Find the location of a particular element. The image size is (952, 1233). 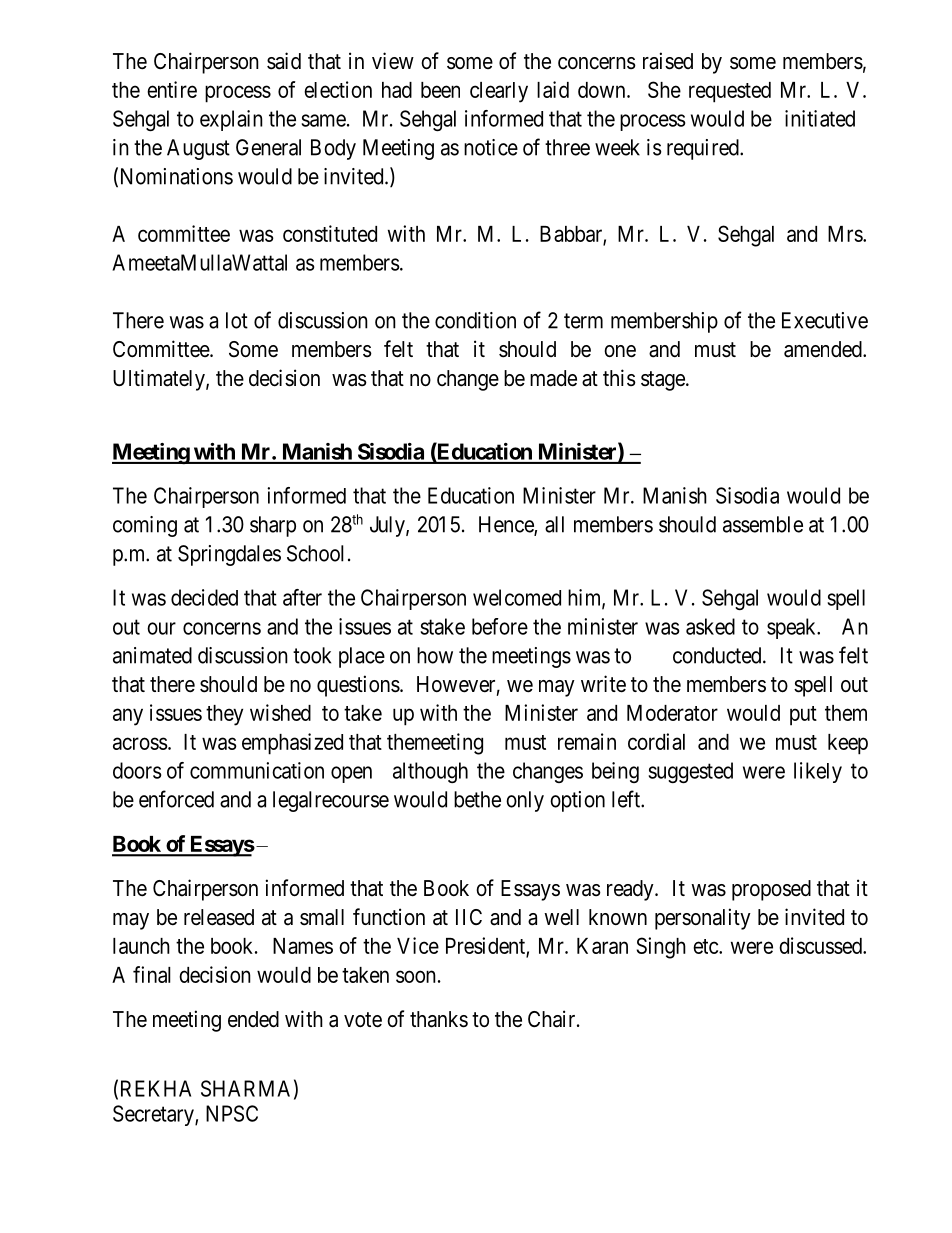

clearly is located at coordinates (499, 92).
